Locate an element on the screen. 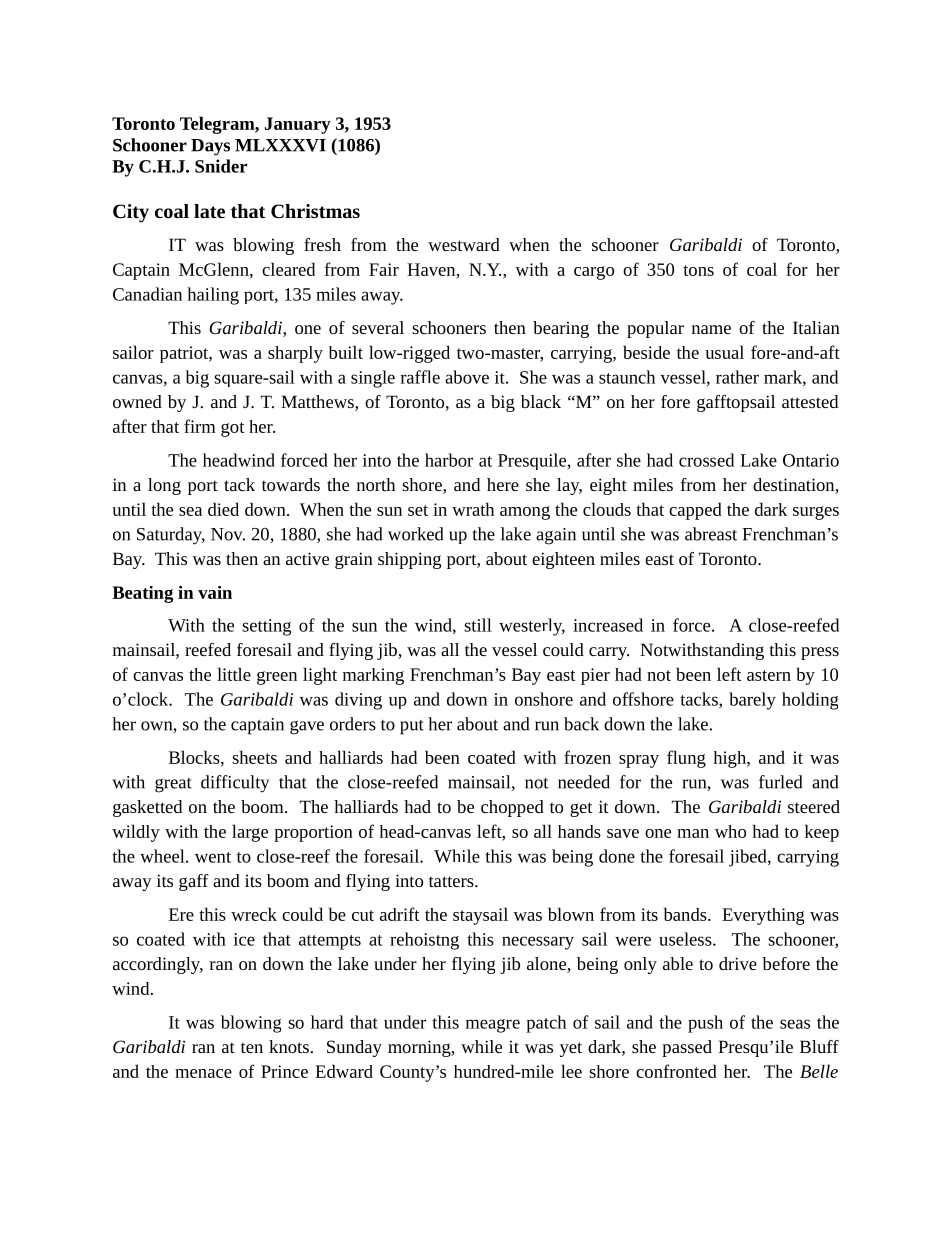 The image size is (952, 1233). ten is located at coordinates (252, 1047).
